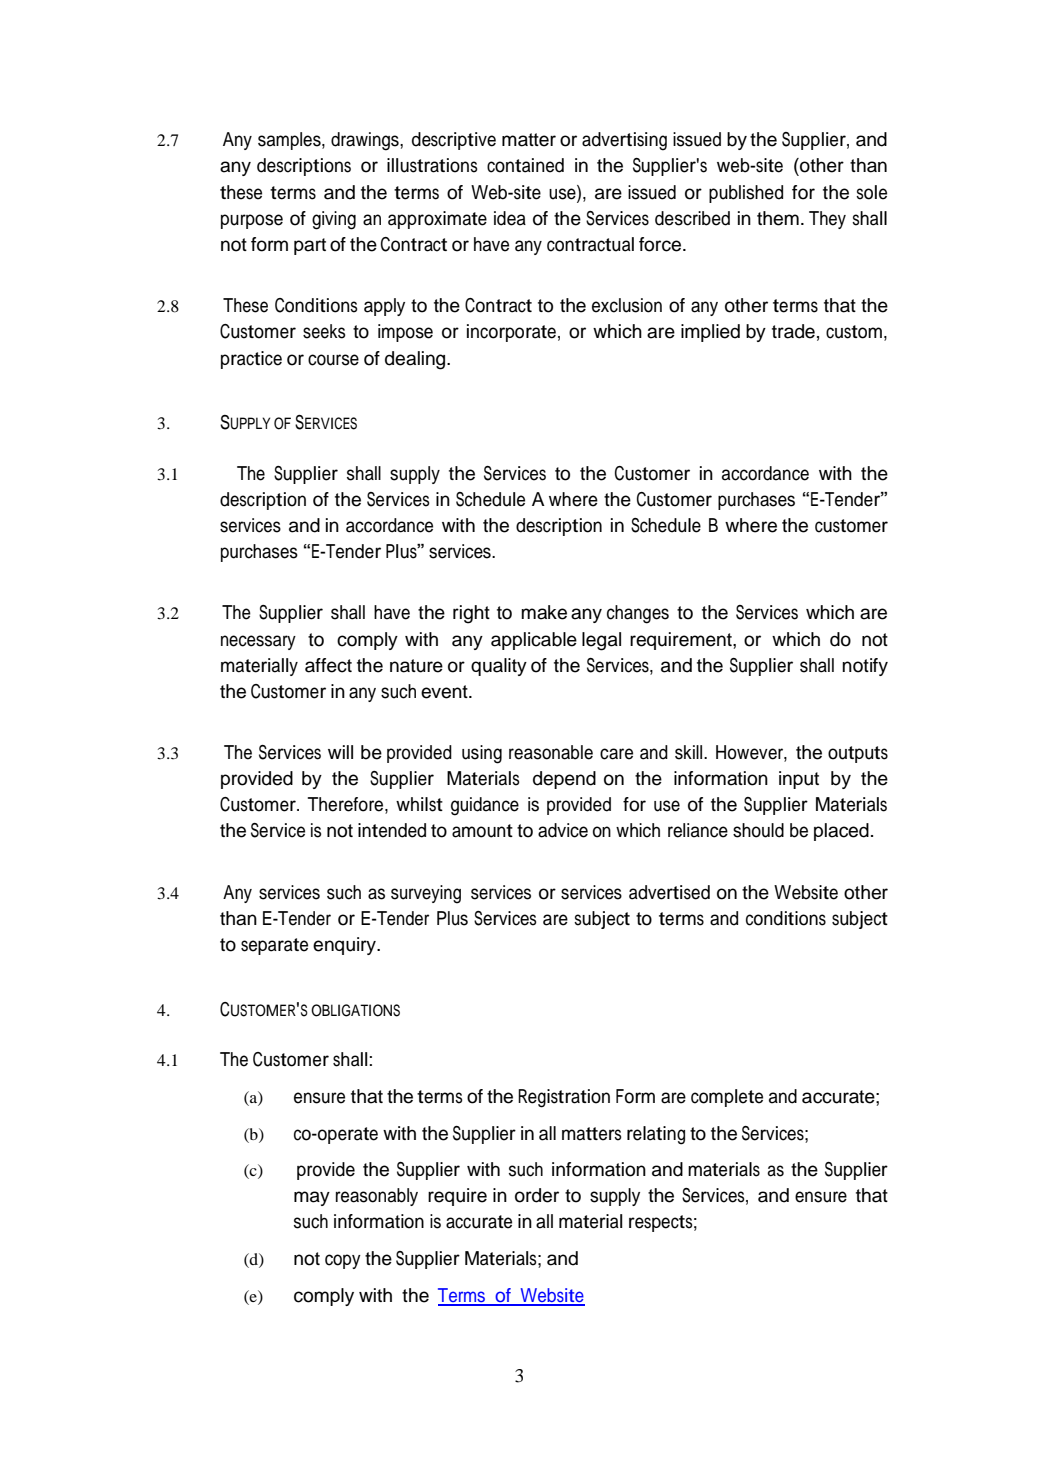 The image size is (1039, 1470). I want to click on may, so click(312, 1198).
